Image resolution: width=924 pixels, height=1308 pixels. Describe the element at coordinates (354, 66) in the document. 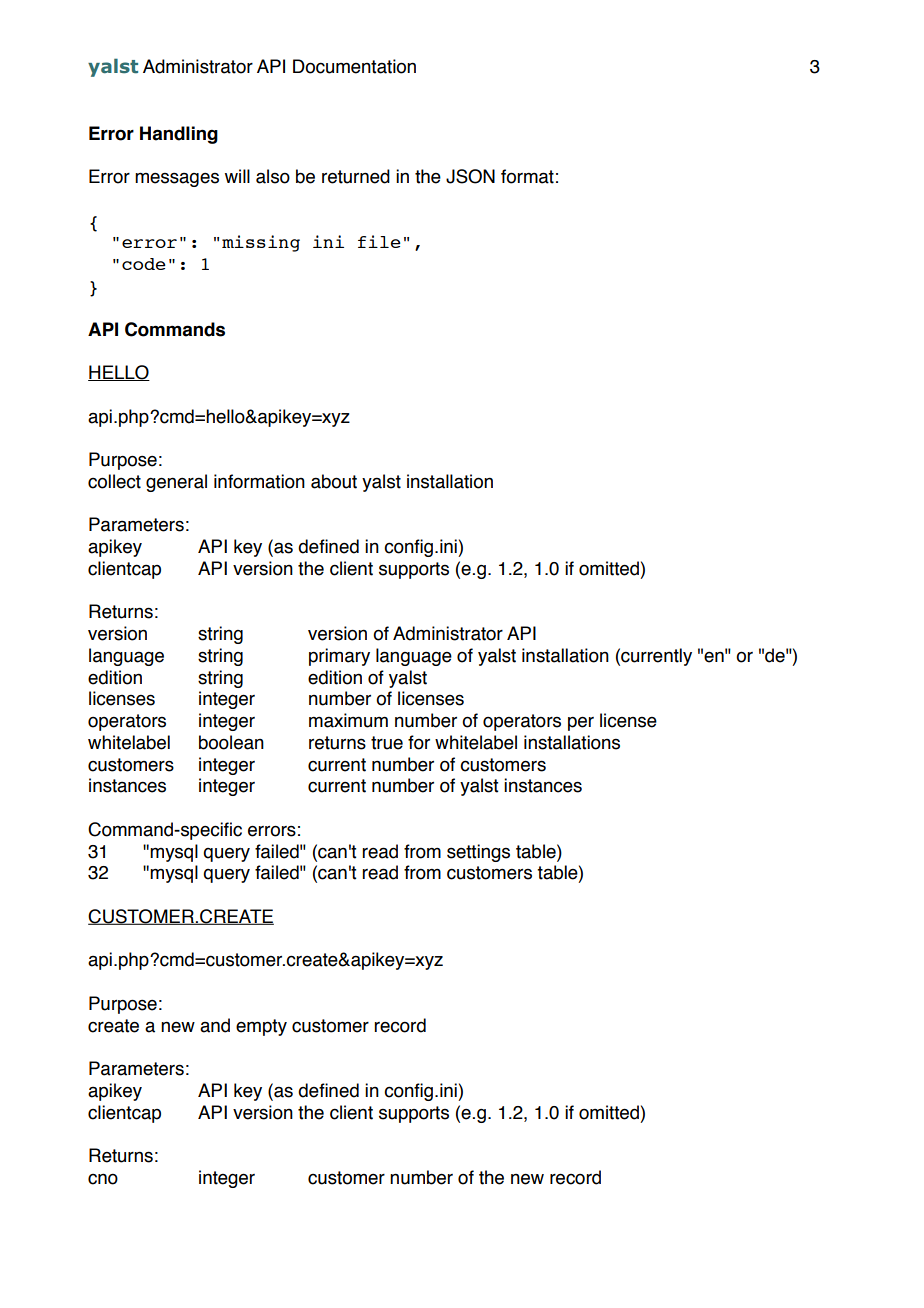

I see `Documentation` at that location.
